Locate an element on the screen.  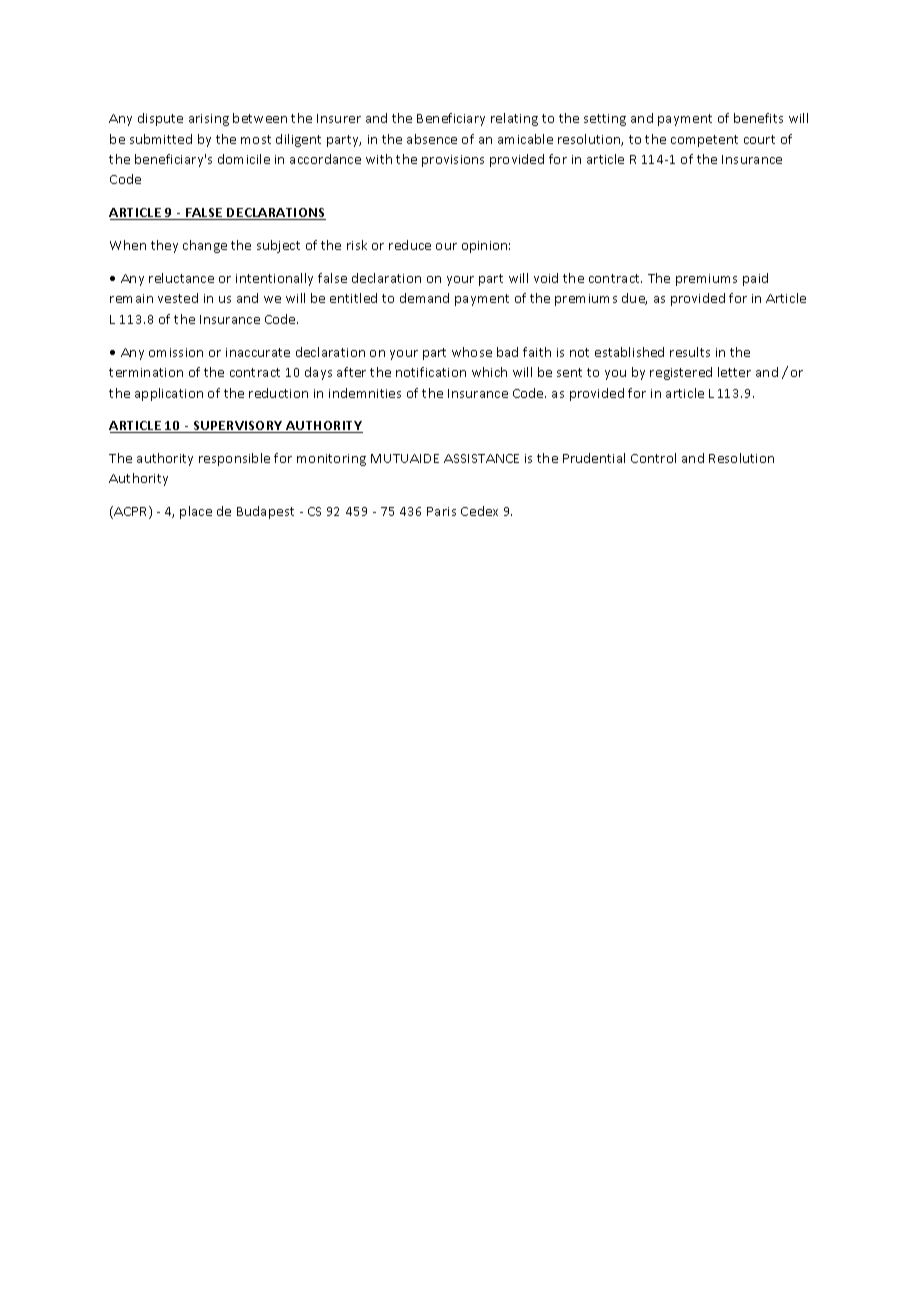
whose is located at coordinates (472, 352).
